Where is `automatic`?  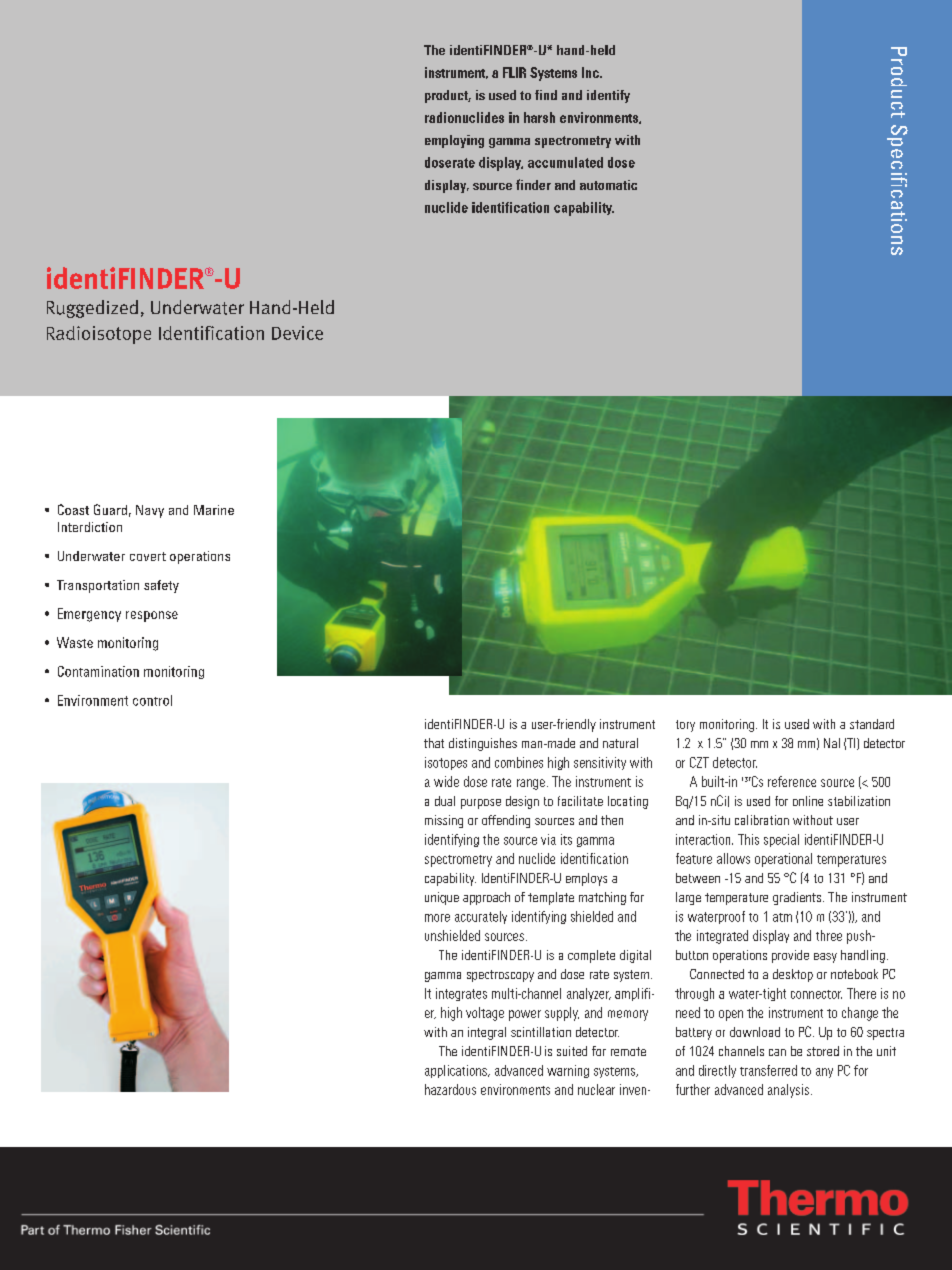
automatic is located at coordinates (608, 185).
